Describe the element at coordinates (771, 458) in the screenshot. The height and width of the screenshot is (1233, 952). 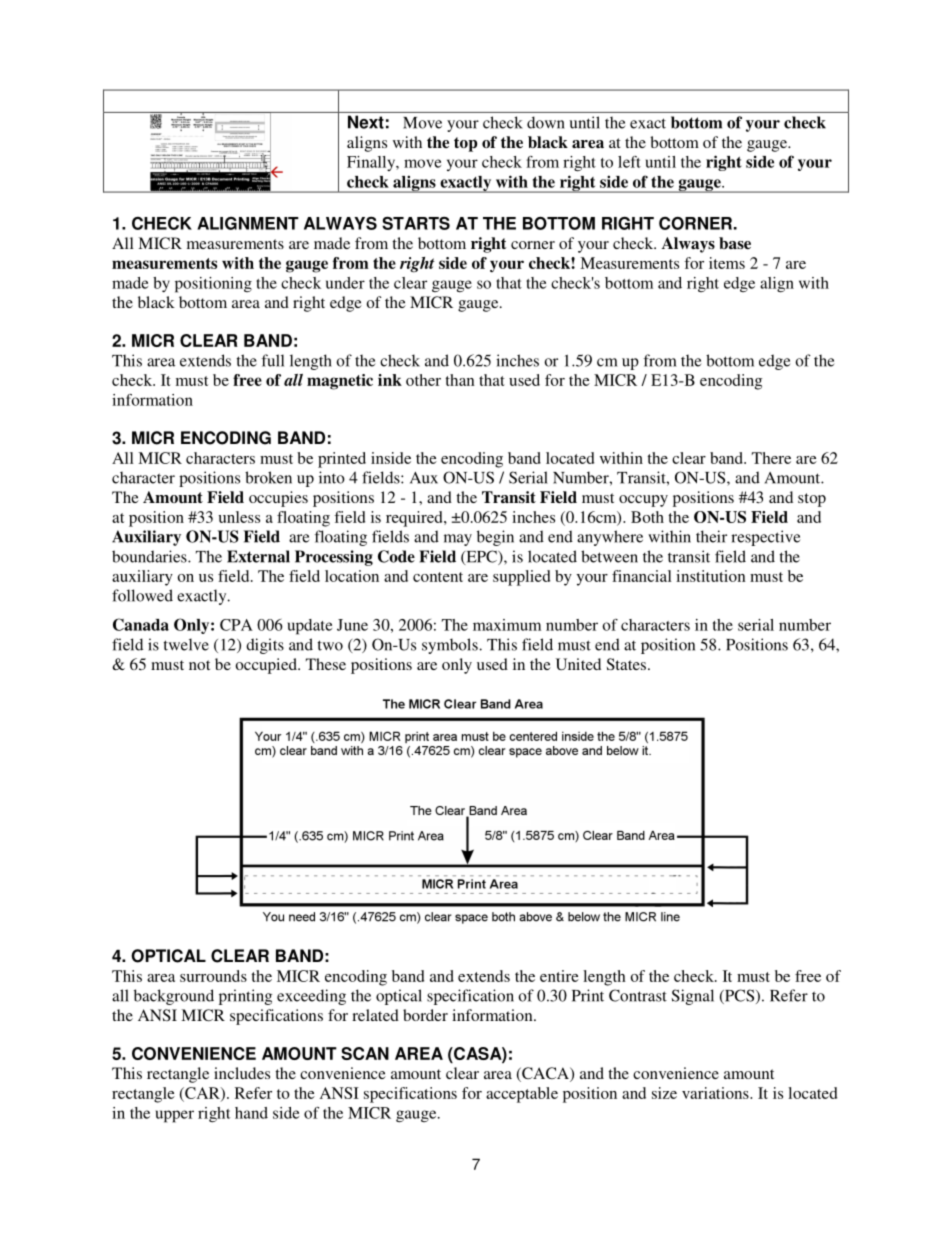
I see `There` at that location.
